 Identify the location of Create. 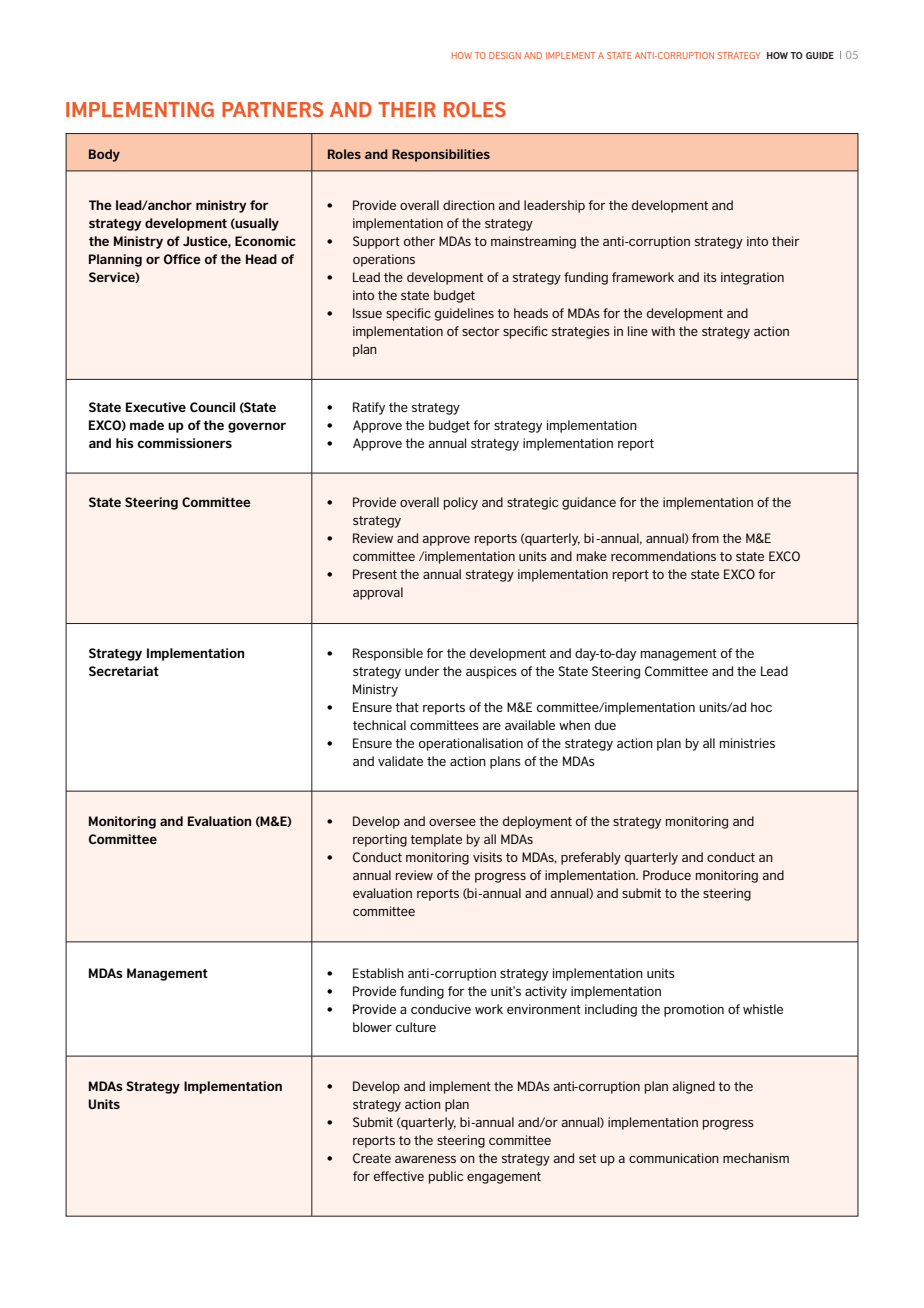
(372, 1158).
